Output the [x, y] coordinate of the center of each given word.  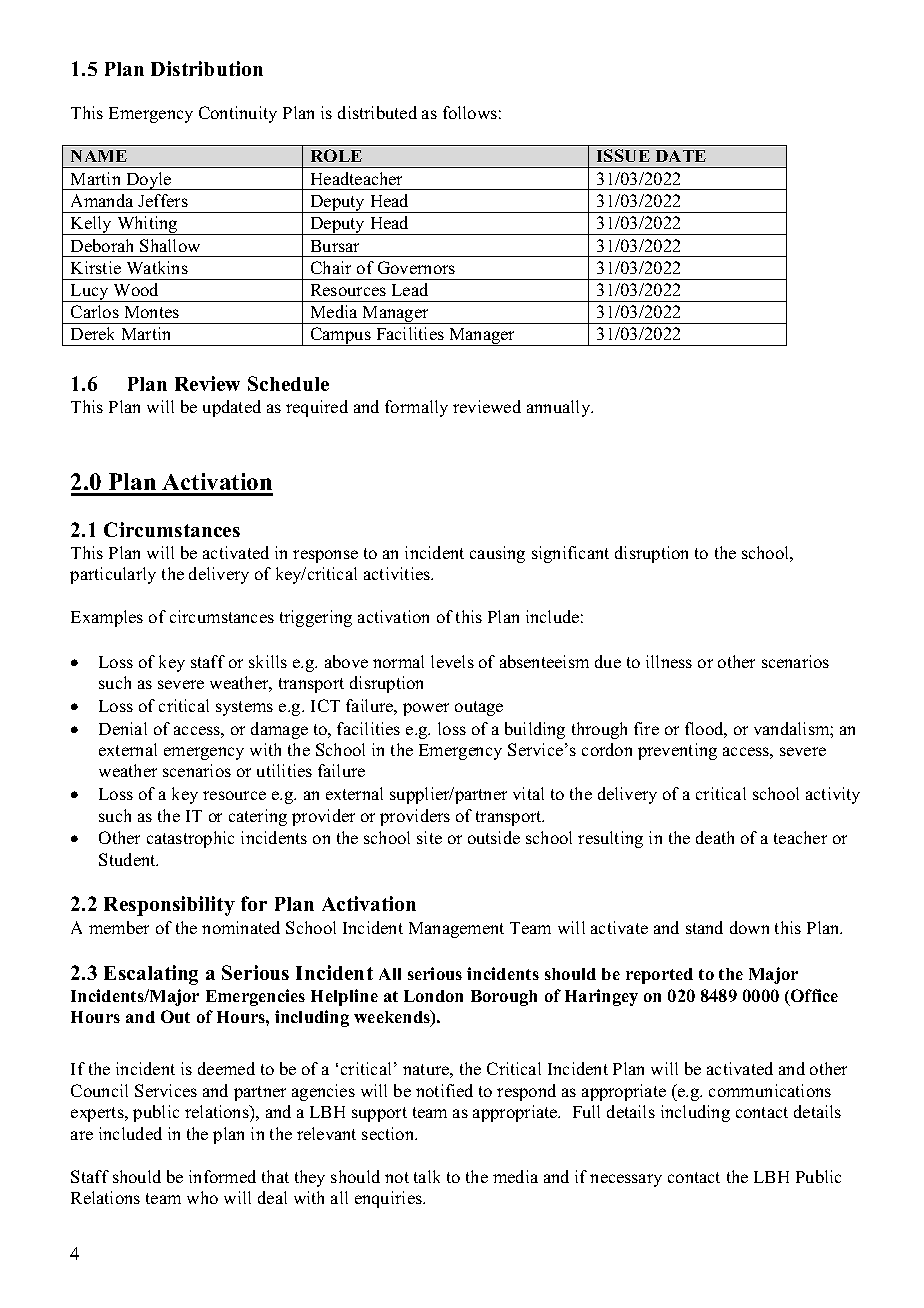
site [429, 837]
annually [560, 408]
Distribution [207, 68]
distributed [377, 112]
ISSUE [623, 155]
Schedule [288, 383]
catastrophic [190, 839]
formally [416, 408]
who [202, 1197]
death [715, 837]
